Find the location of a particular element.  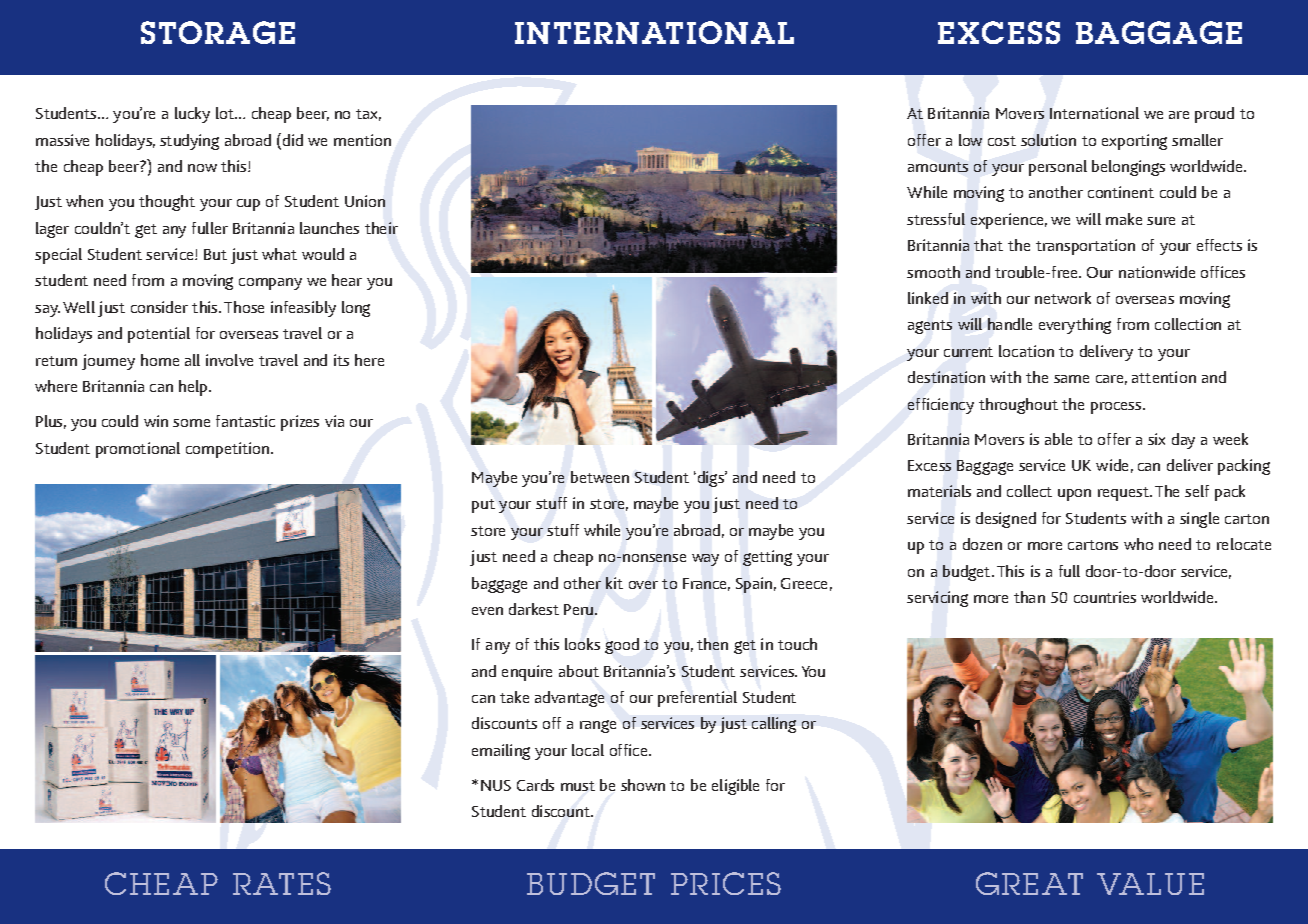

kit is located at coordinates (614, 583).
